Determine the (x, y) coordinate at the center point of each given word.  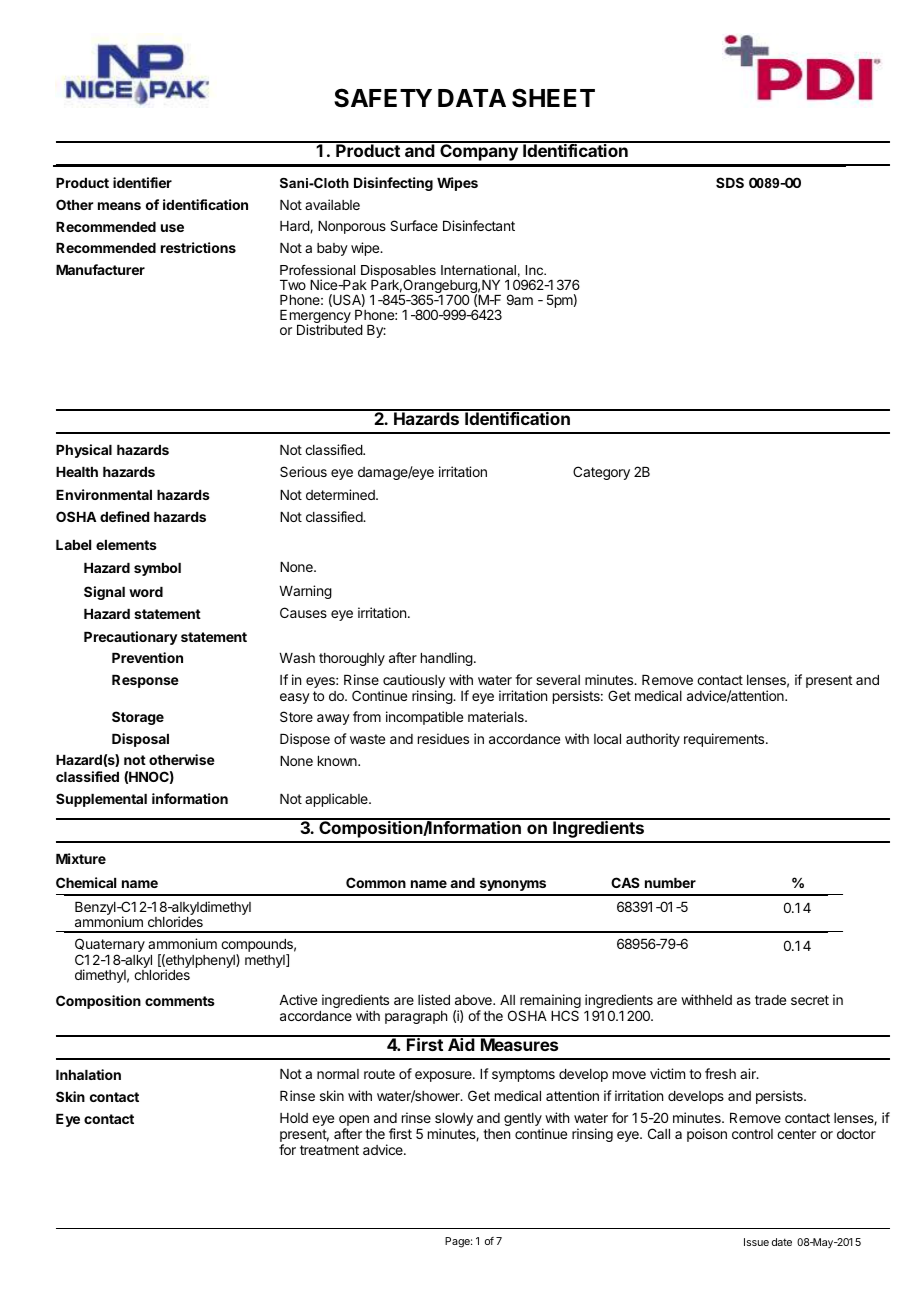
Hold (294, 1118)
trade (770, 1000)
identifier (142, 182)
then (496, 1134)
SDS (730, 182)
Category (601, 473)
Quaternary (110, 946)
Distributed (330, 329)
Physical (84, 451)
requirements (725, 740)
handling (447, 659)
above (474, 1000)
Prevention (147, 657)
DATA (472, 98)
